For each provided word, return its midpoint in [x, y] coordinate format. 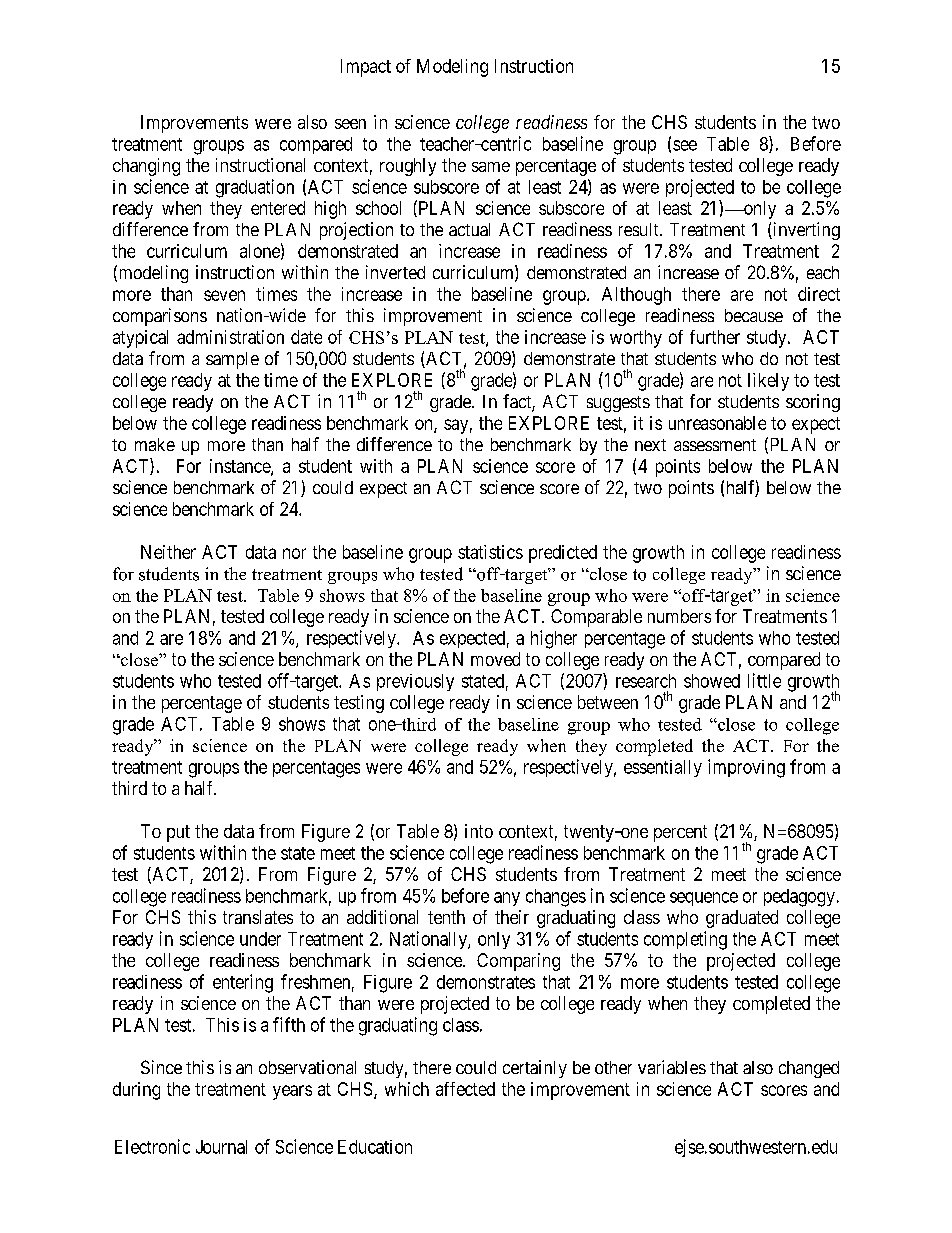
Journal [221, 1147]
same [491, 167]
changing [146, 167]
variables [672, 1067]
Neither [168, 552]
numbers [679, 616]
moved [495, 659]
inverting [805, 231]
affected [465, 1089]
